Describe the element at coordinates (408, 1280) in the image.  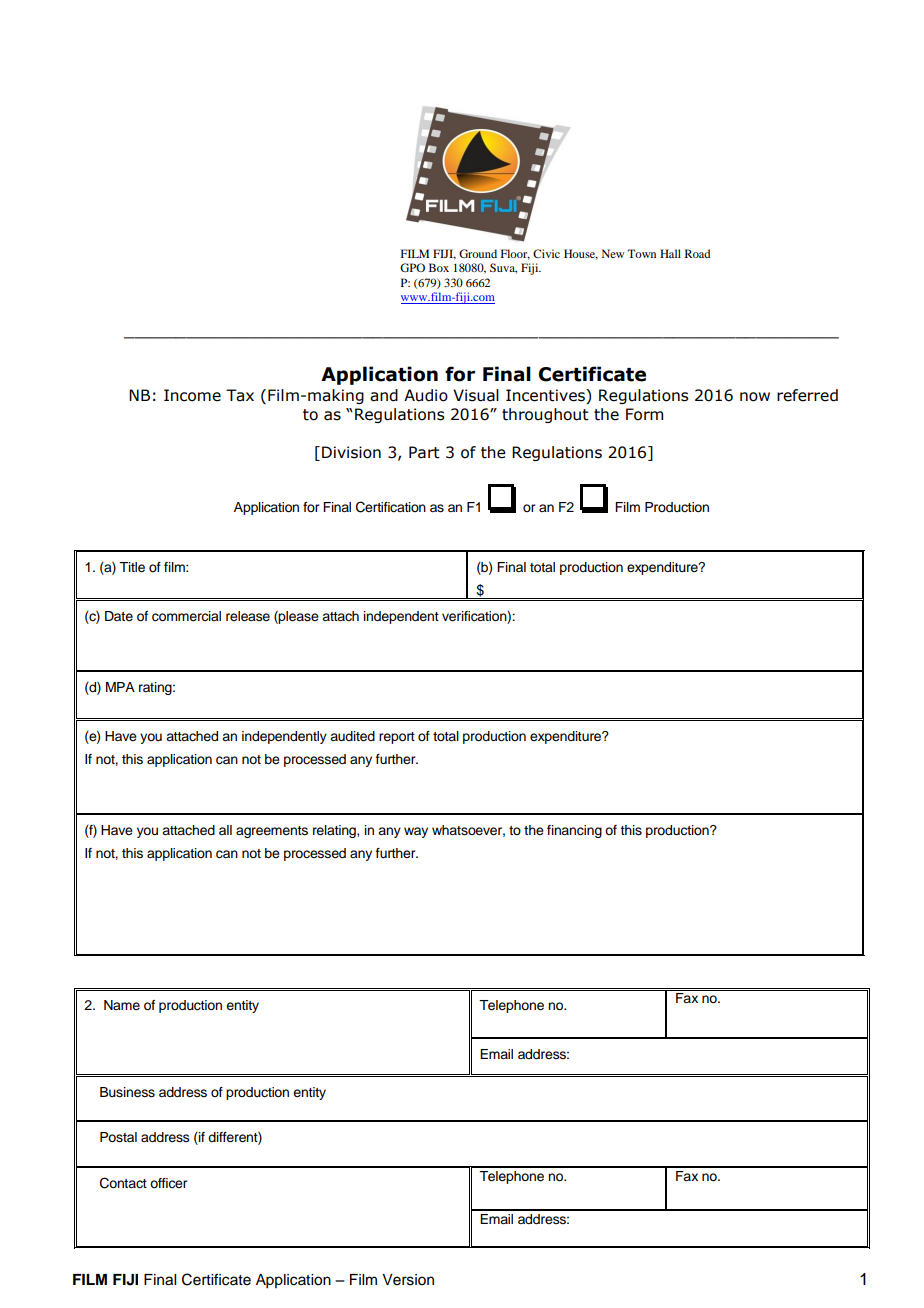
I see `Version` at that location.
